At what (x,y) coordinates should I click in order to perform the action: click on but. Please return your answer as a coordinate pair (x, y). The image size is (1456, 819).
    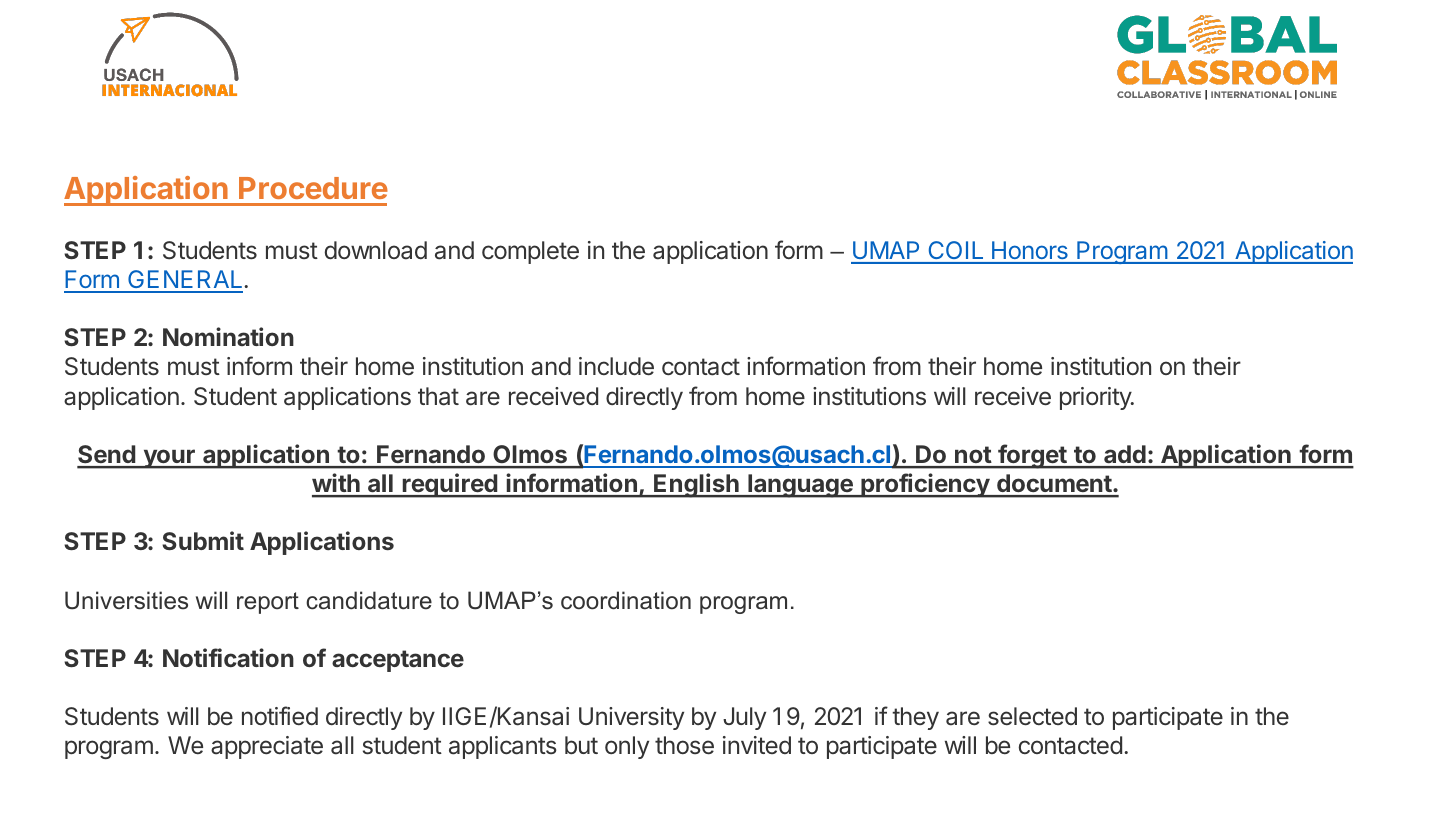
    Looking at the image, I should click on (581, 745).
